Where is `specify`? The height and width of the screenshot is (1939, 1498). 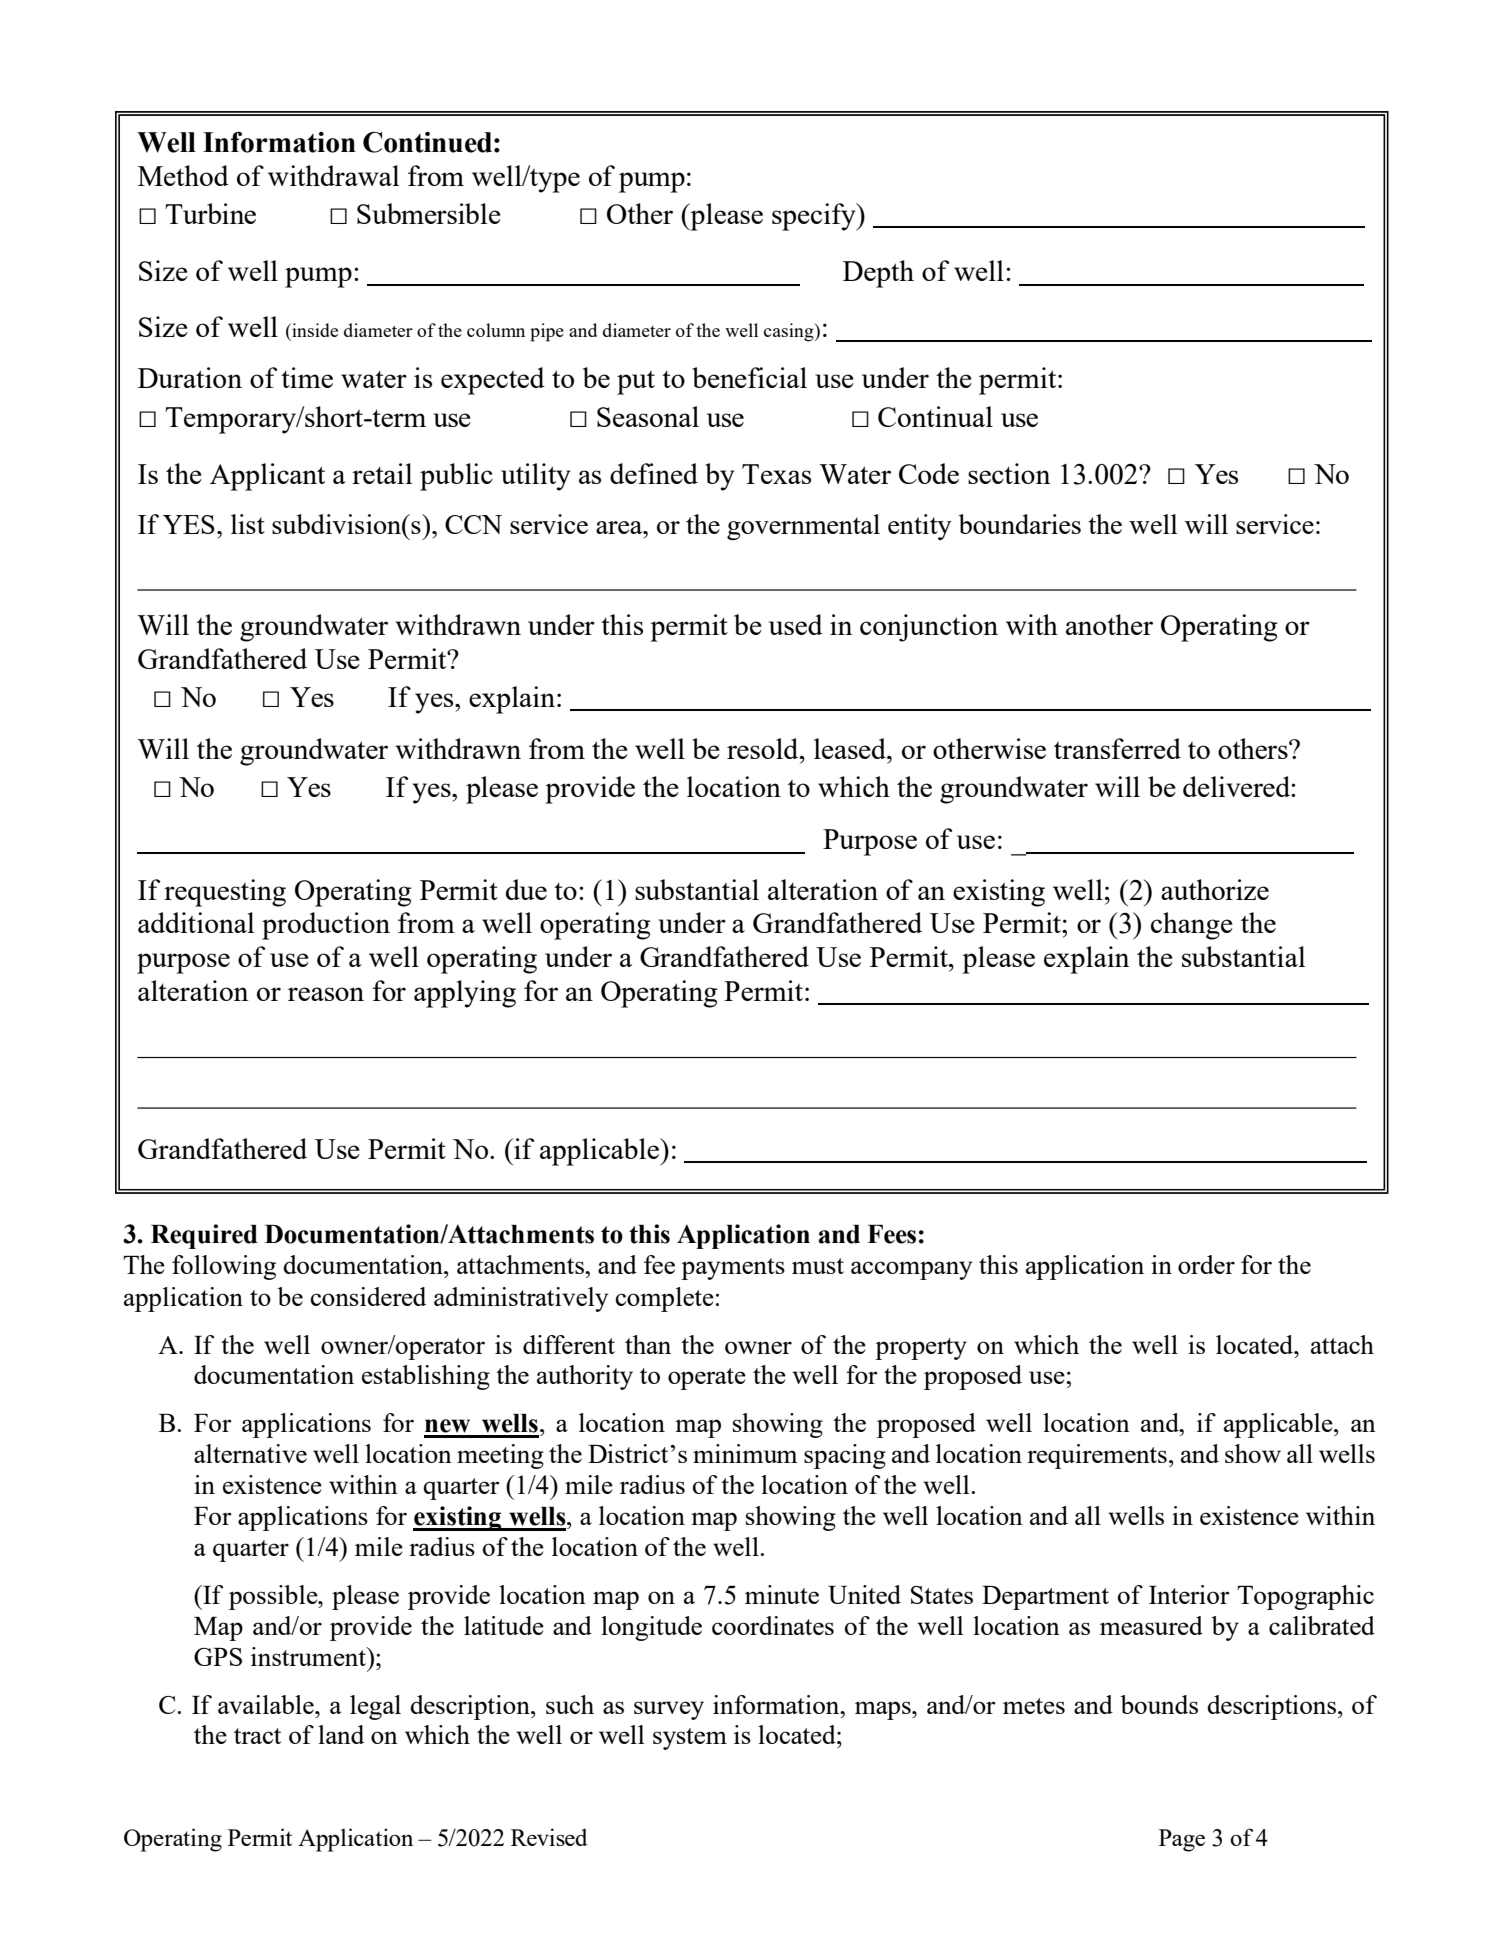 specify is located at coordinates (815, 217).
